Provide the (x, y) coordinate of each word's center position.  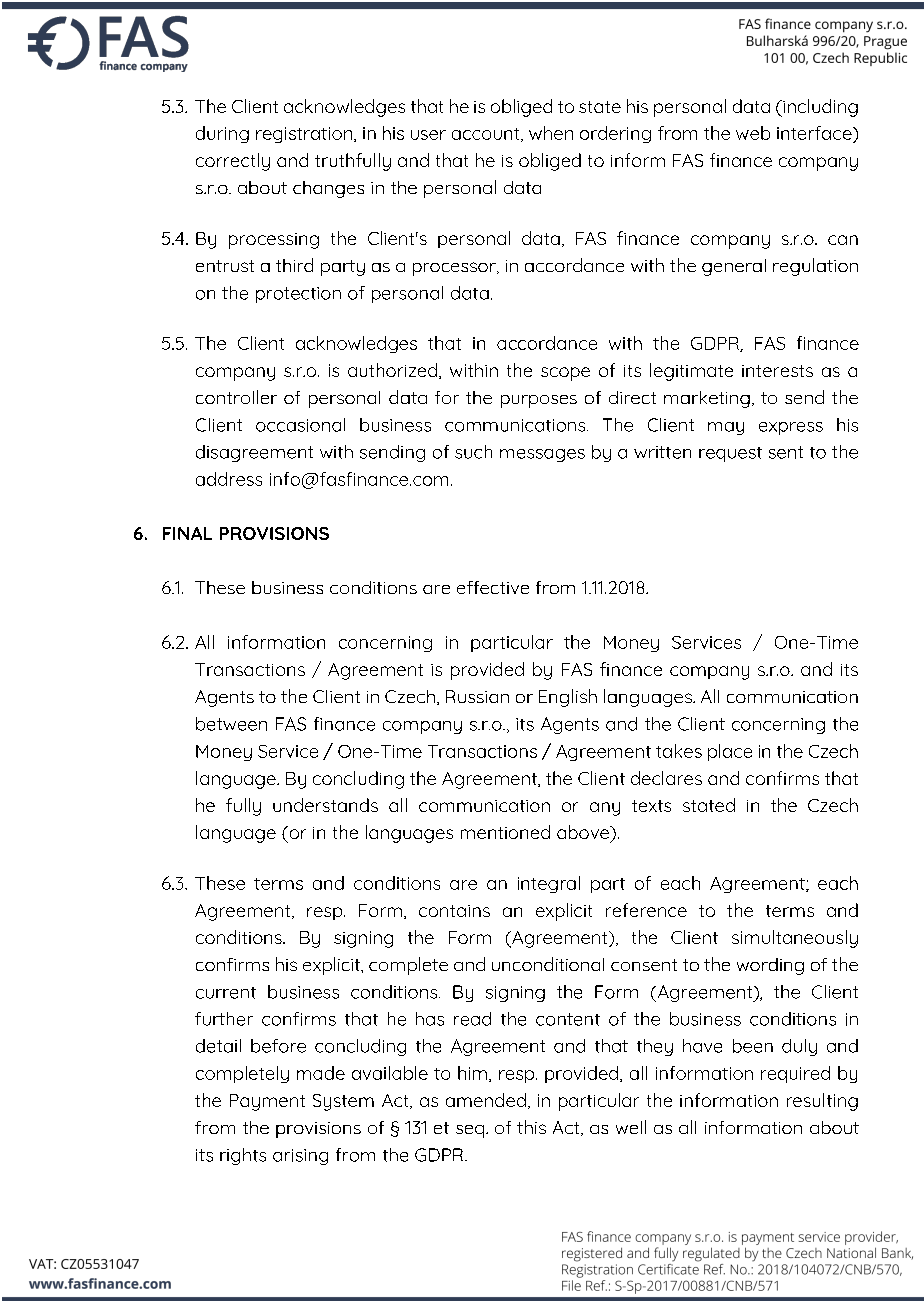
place (730, 752)
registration (304, 135)
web (753, 133)
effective (493, 587)
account (487, 135)
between (231, 724)
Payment (267, 1102)
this (531, 1127)
